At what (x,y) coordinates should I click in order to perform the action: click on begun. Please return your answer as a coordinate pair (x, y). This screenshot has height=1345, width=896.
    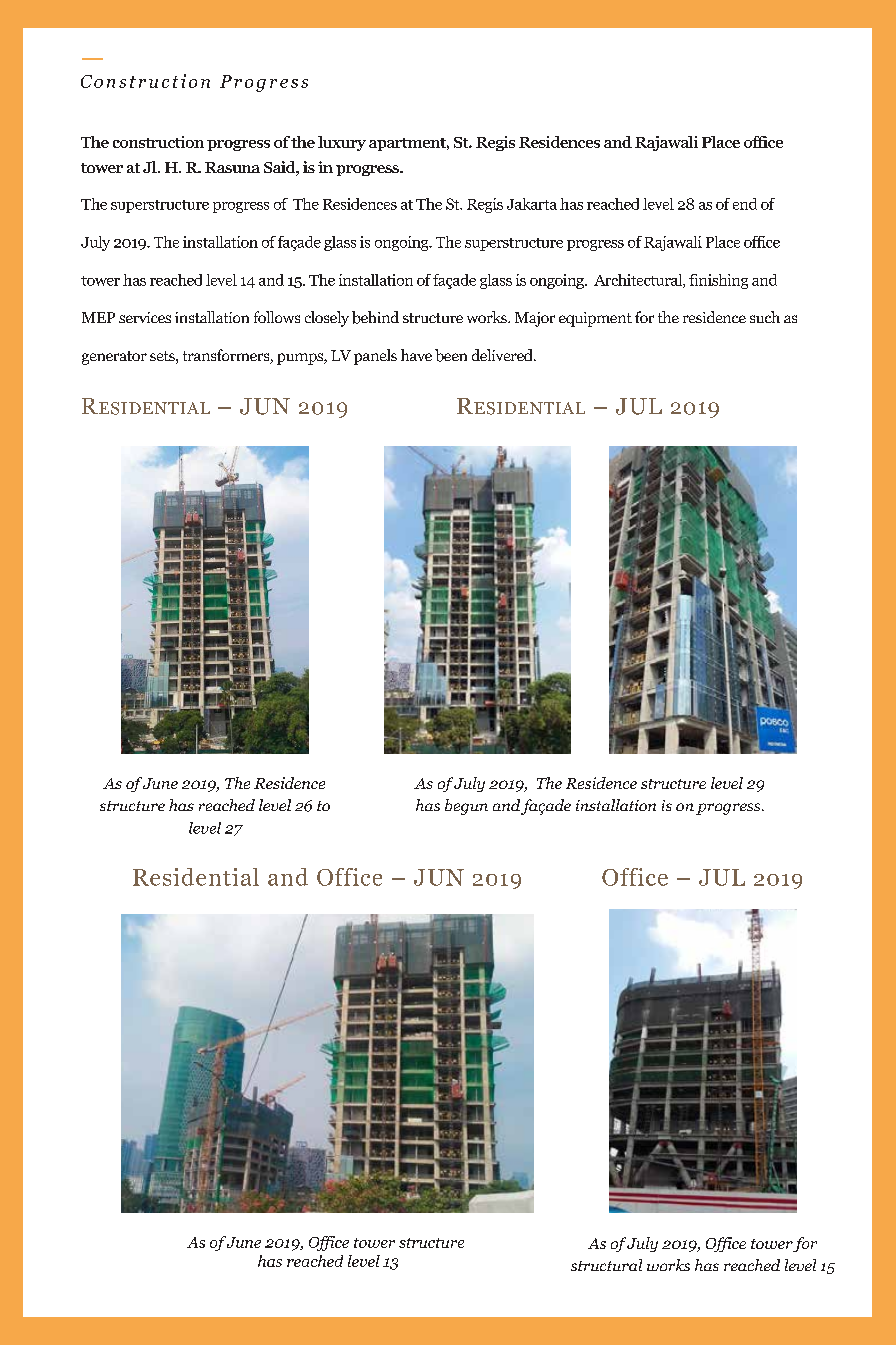
    Looking at the image, I should click on (466, 807).
